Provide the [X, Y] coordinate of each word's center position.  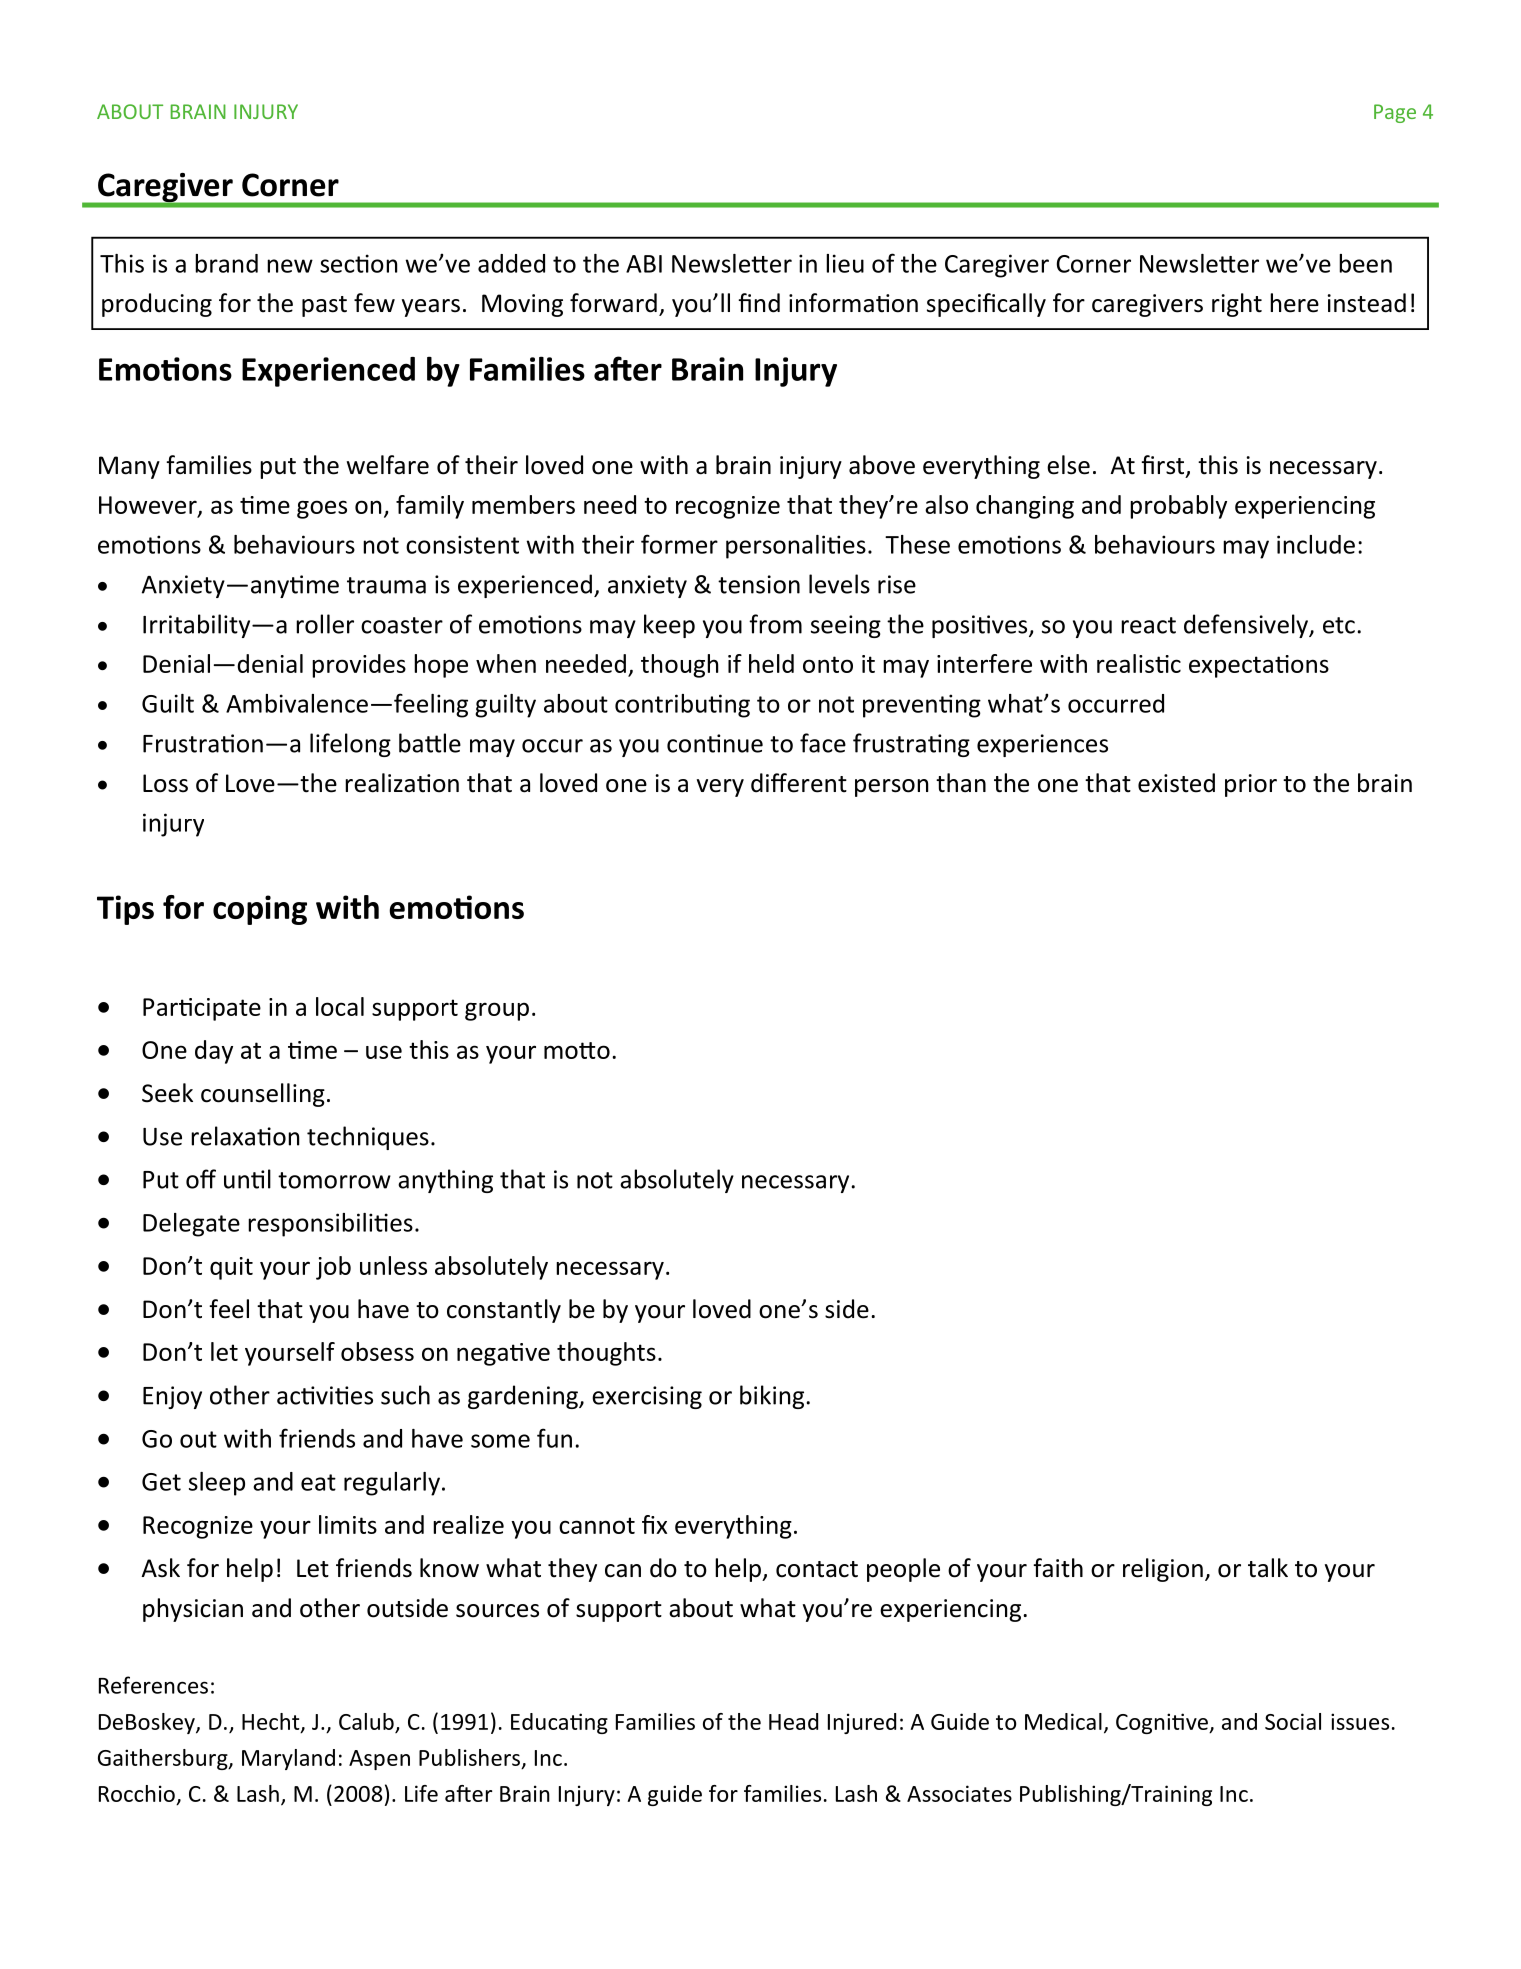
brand [226, 263]
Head [793, 1721]
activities [325, 1395]
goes [322, 509]
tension [759, 584]
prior [1251, 785]
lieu [845, 263]
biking [773, 1397]
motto [577, 1050]
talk [1268, 1568]
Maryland [288, 1759]
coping [260, 910]
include [1316, 544]
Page [1395, 113]
